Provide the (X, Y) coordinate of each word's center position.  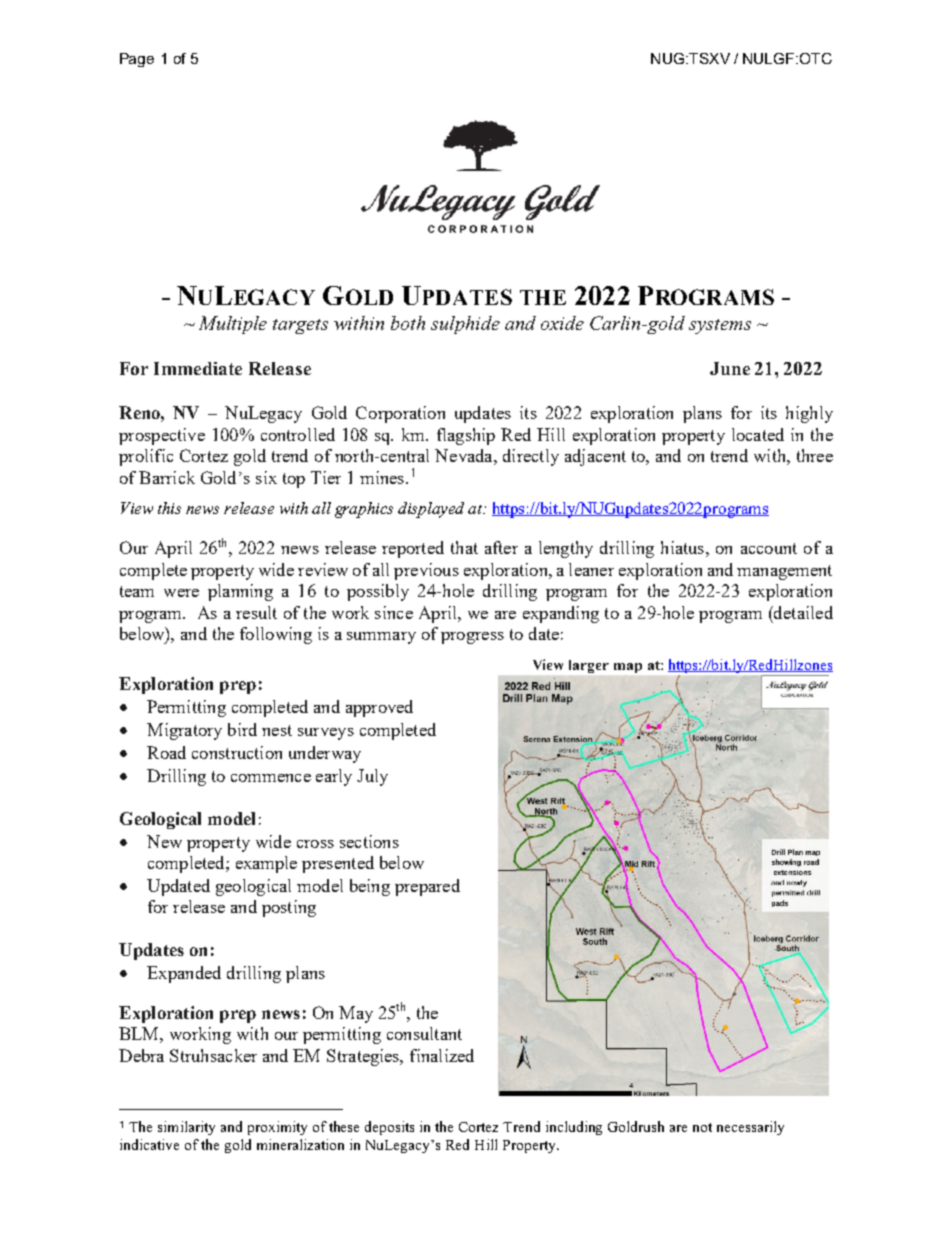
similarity (186, 1128)
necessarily (750, 1128)
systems (720, 326)
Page (137, 60)
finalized (442, 1055)
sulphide (465, 325)
